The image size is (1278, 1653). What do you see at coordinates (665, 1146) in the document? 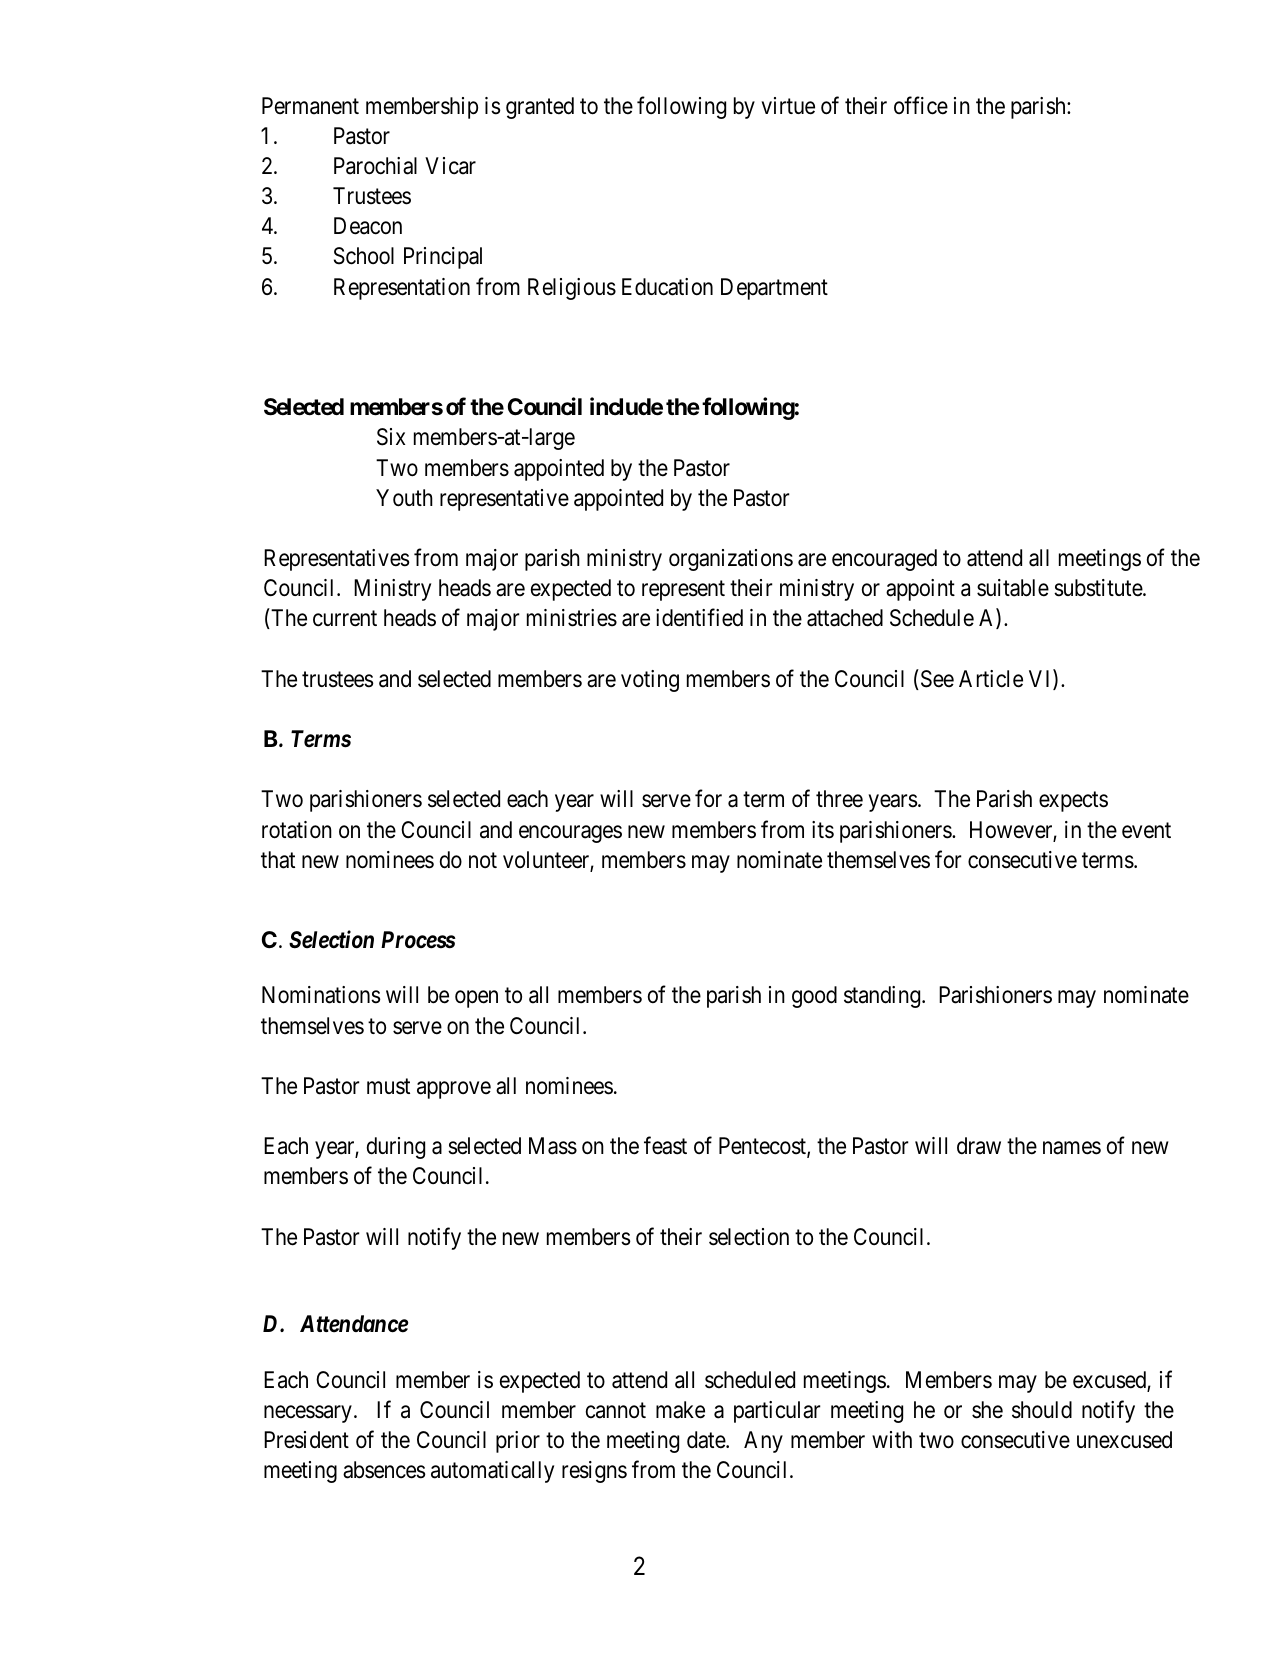
I see `feast` at bounding box center [665, 1146].
